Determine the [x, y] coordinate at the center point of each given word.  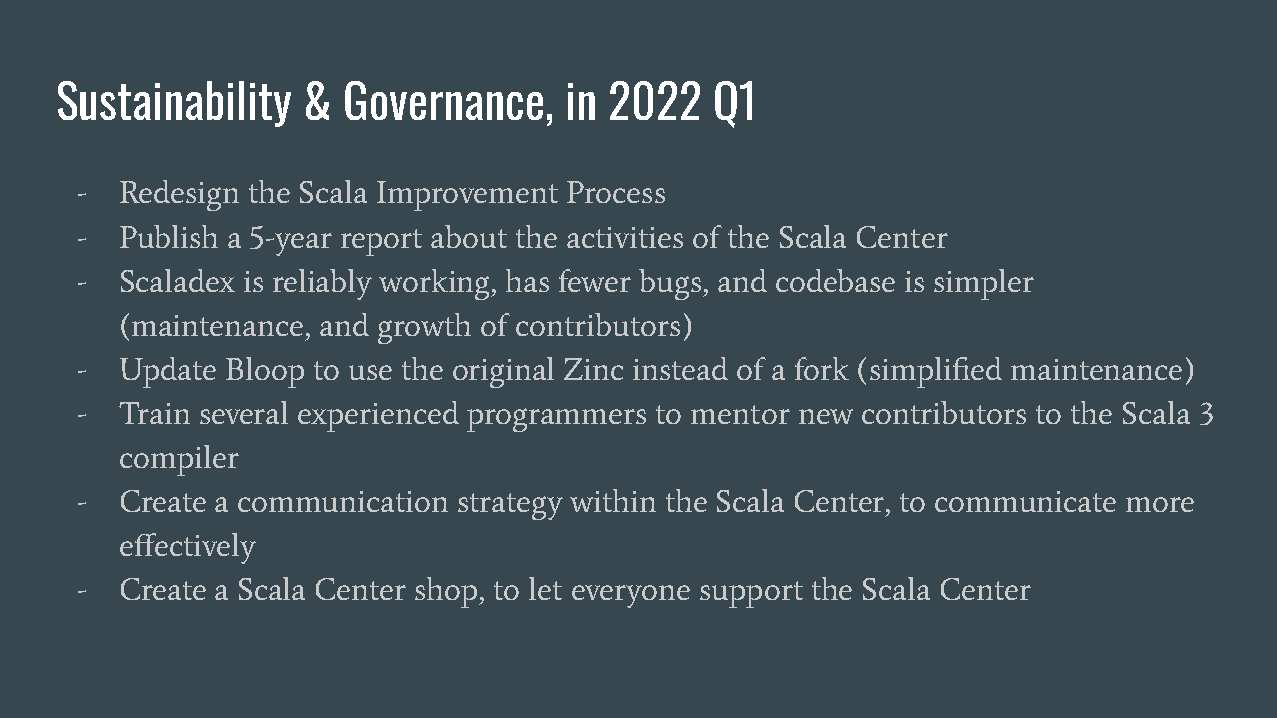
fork [822, 368]
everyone [631, 596]
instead [680, 368]
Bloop [265, 372]
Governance [444, 100]
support [751, 594]
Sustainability [174, 104]
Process [616, 192]
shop [447, 592]
